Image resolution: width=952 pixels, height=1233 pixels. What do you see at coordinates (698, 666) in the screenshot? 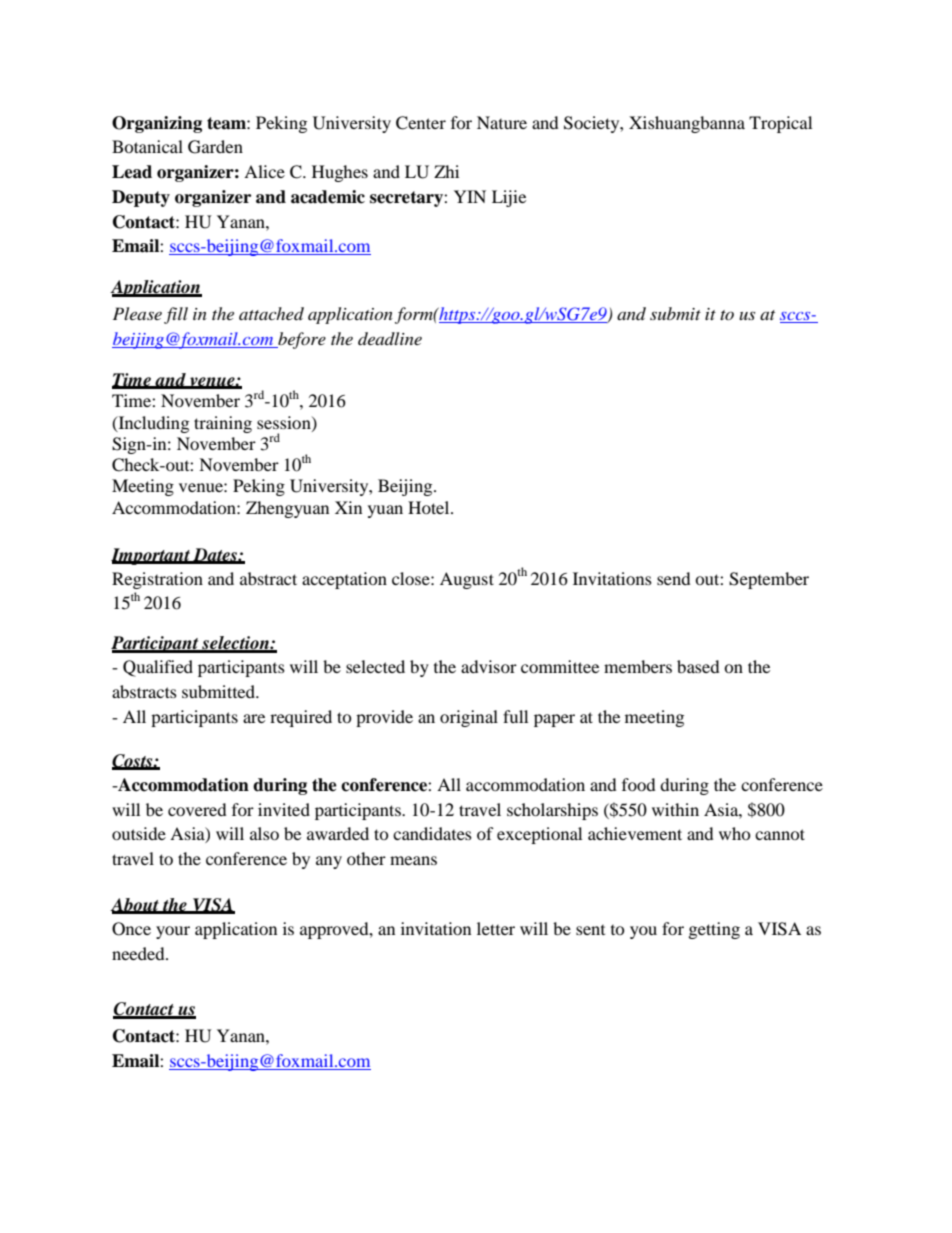
I see `based` at bounding box center [698, 666].
